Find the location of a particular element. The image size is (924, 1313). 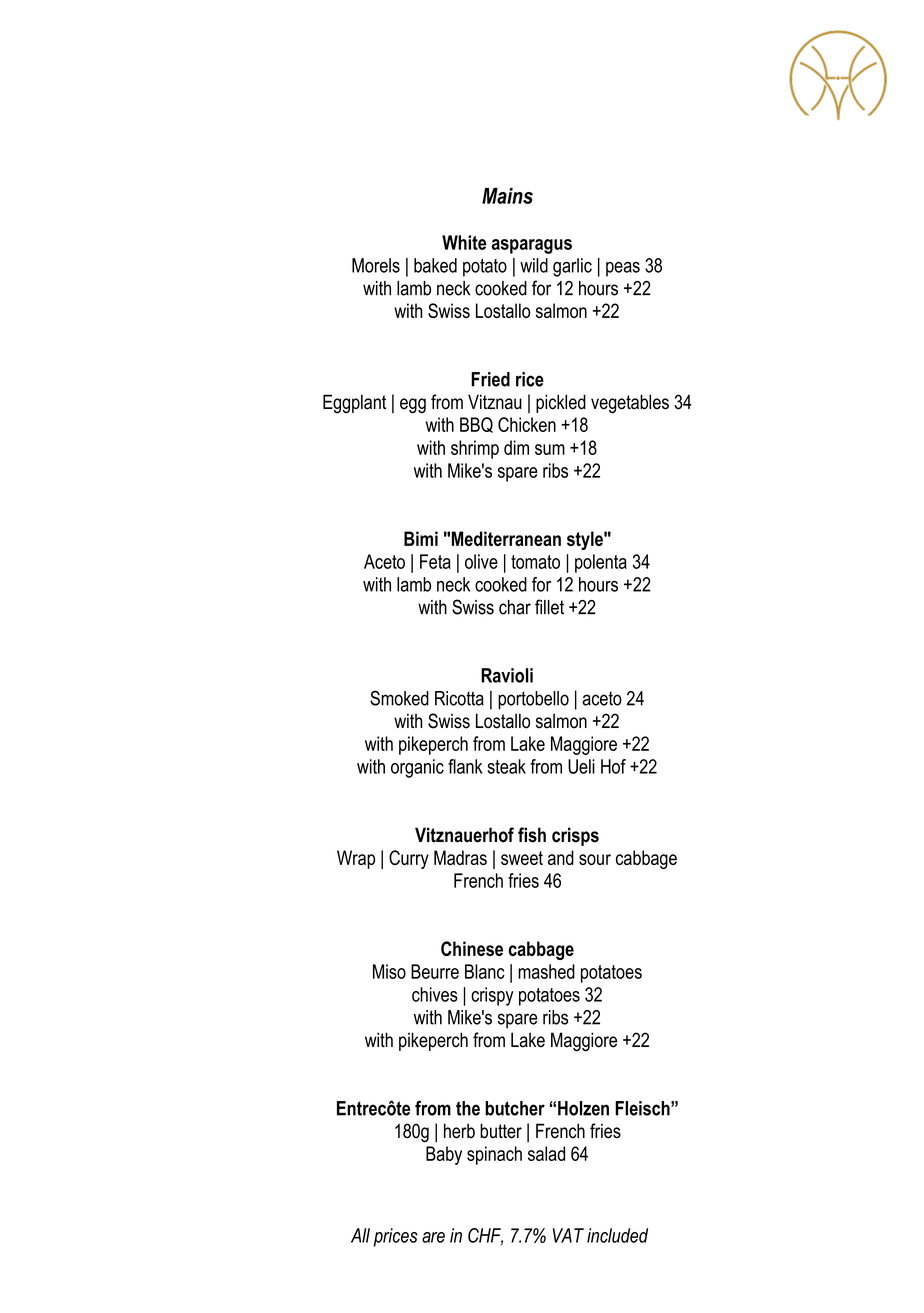

peas is located at coordinates (623, 269).
